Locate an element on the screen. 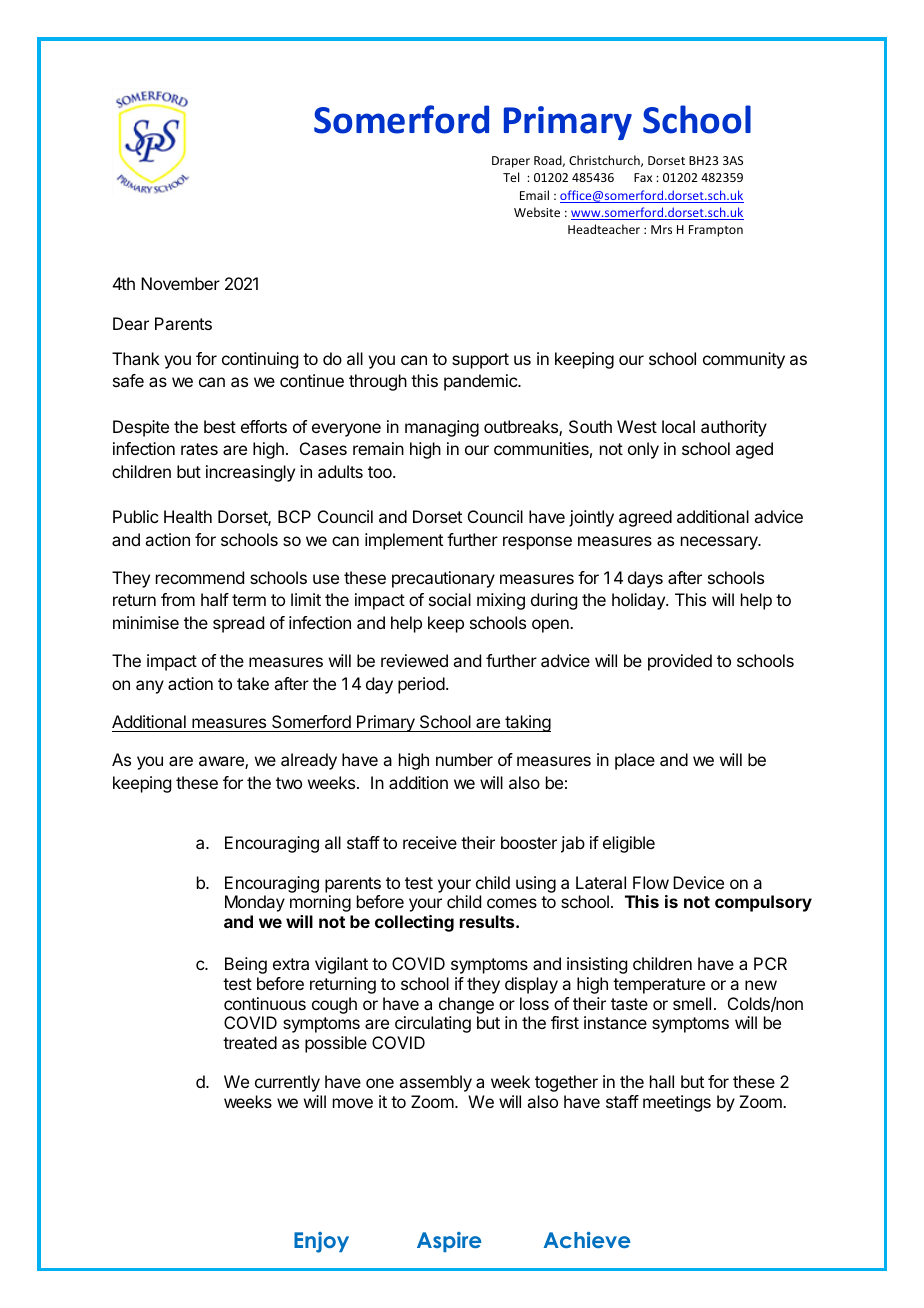 The image size is (924, 1308). Achieve is located at coordinates (587, 1240).
